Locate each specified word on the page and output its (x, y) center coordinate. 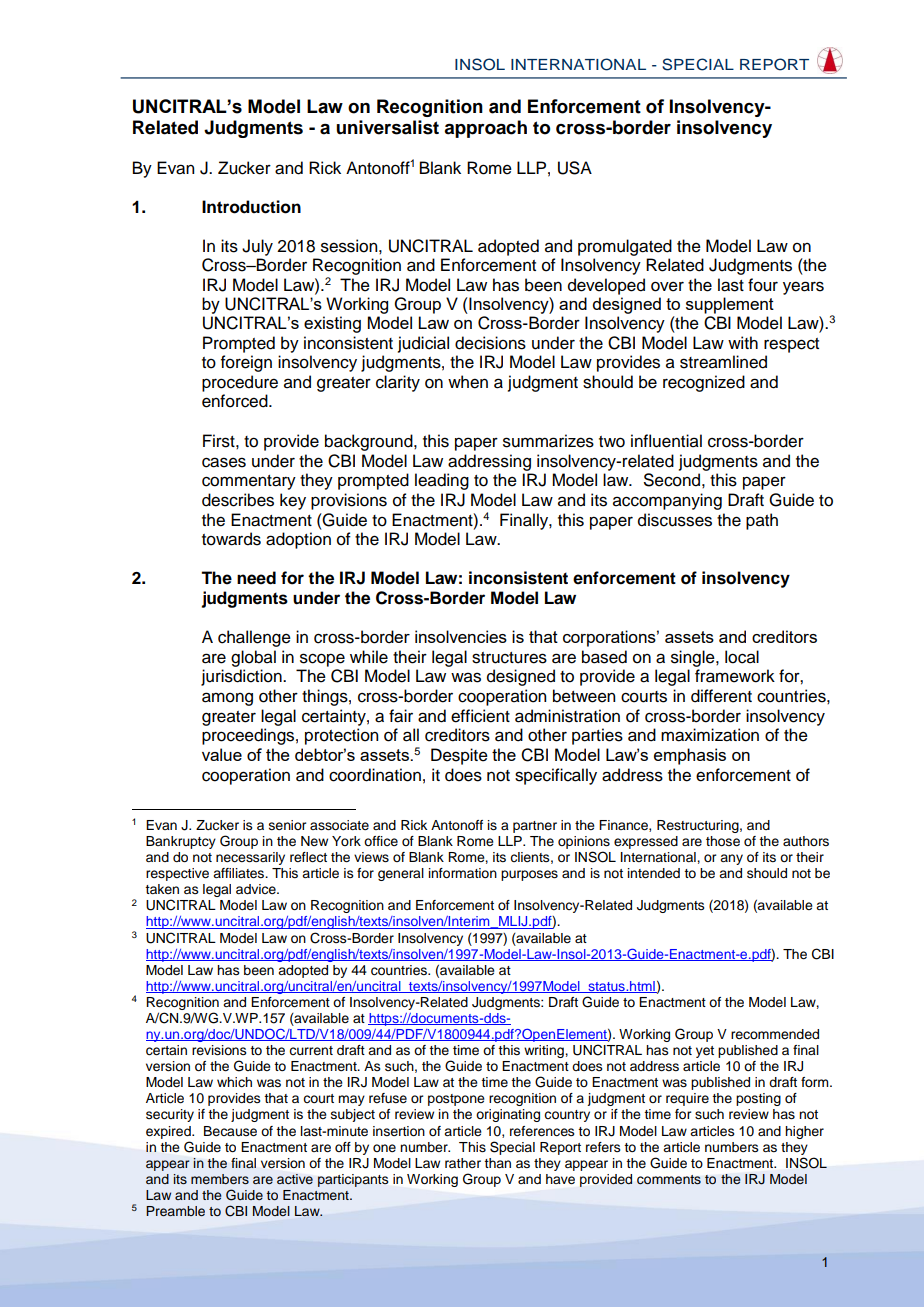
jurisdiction (242, 677)
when (468, 382)
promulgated (625, 247)
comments (669, 1180)
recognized (704, 383)
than (497, 1163)
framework (735, 676)
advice (257, 889)
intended (654, 873)
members (220, 1179)
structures (509, 658)
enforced (236, 401)
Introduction (251, 207)
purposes (529, 875)
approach (485, 129)
